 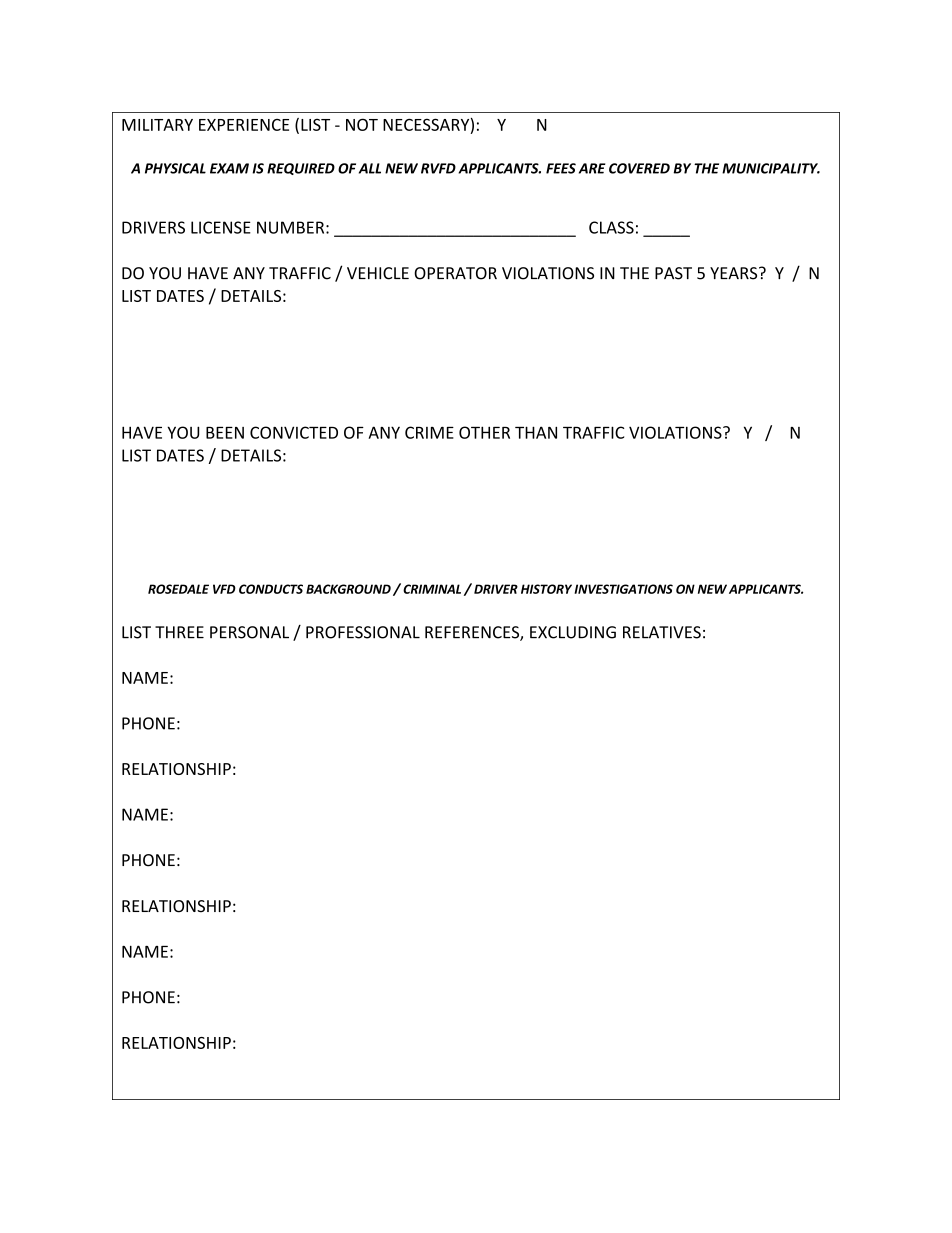 I want to click on PERSONAL, so click(x=249, y=632).
